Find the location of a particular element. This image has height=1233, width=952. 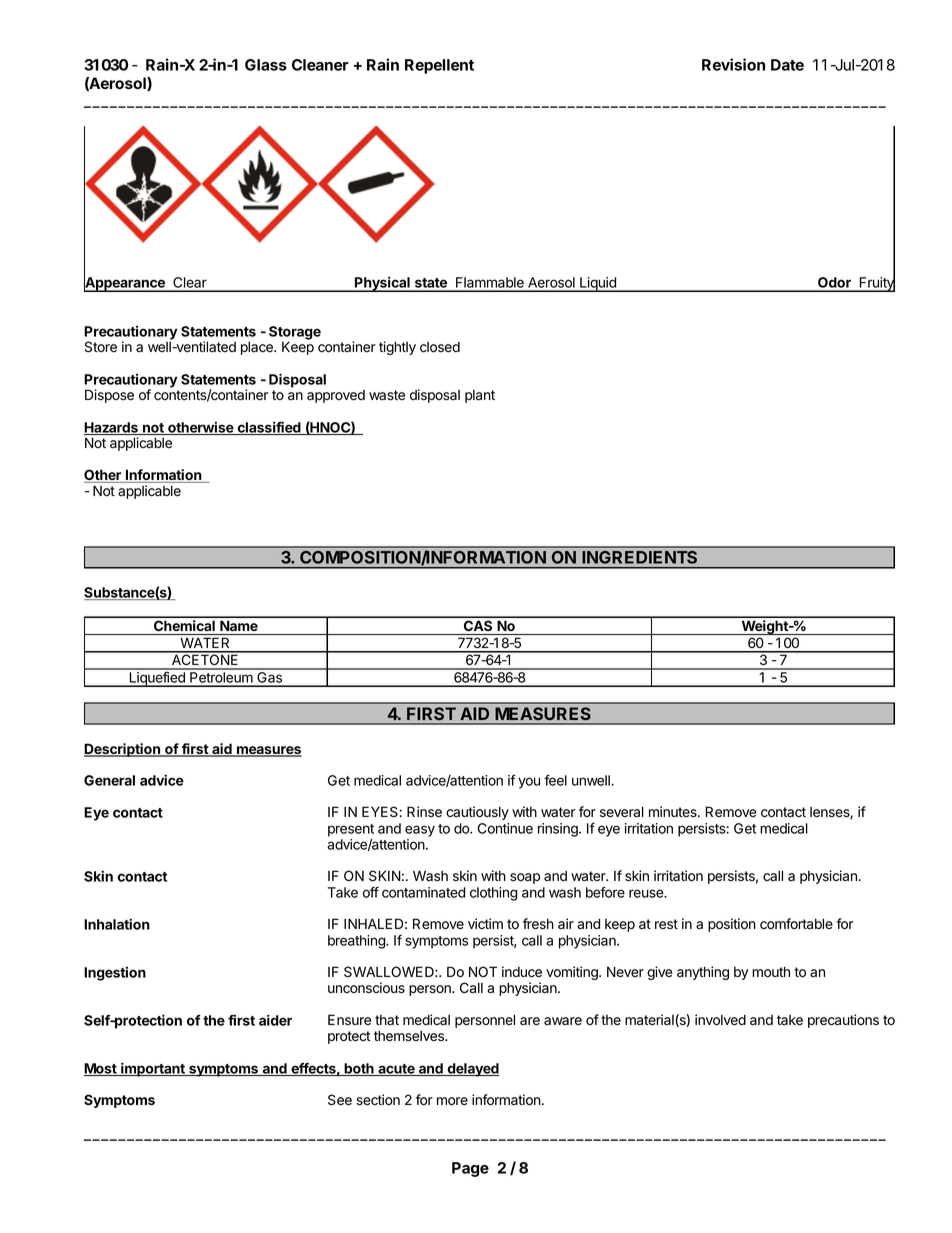

minutes is located at coordinates (674, 812).
